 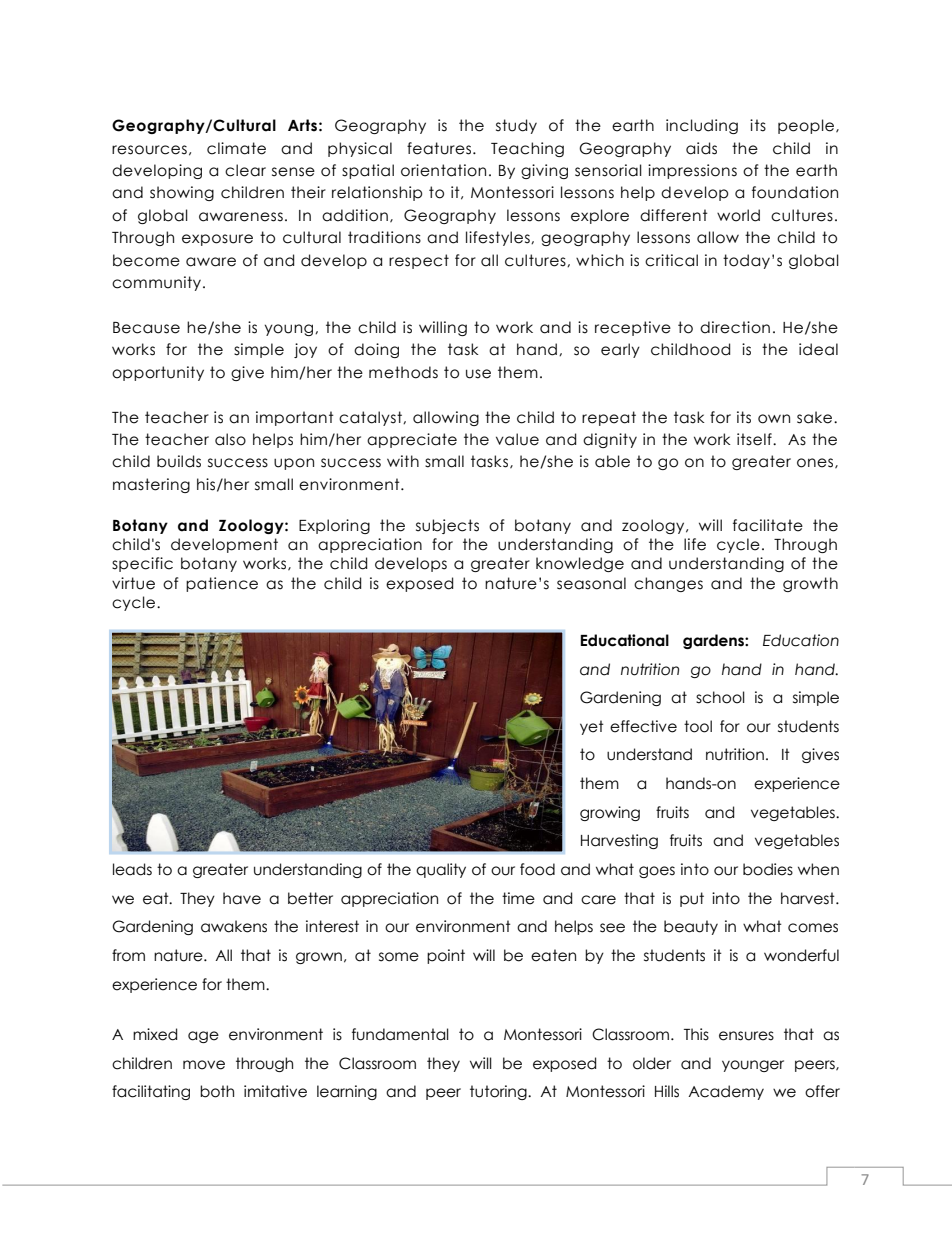 What do you see at coordinates (447, 526) in the screenshot?
I see `subjects` at bounding box center [447, 526].
